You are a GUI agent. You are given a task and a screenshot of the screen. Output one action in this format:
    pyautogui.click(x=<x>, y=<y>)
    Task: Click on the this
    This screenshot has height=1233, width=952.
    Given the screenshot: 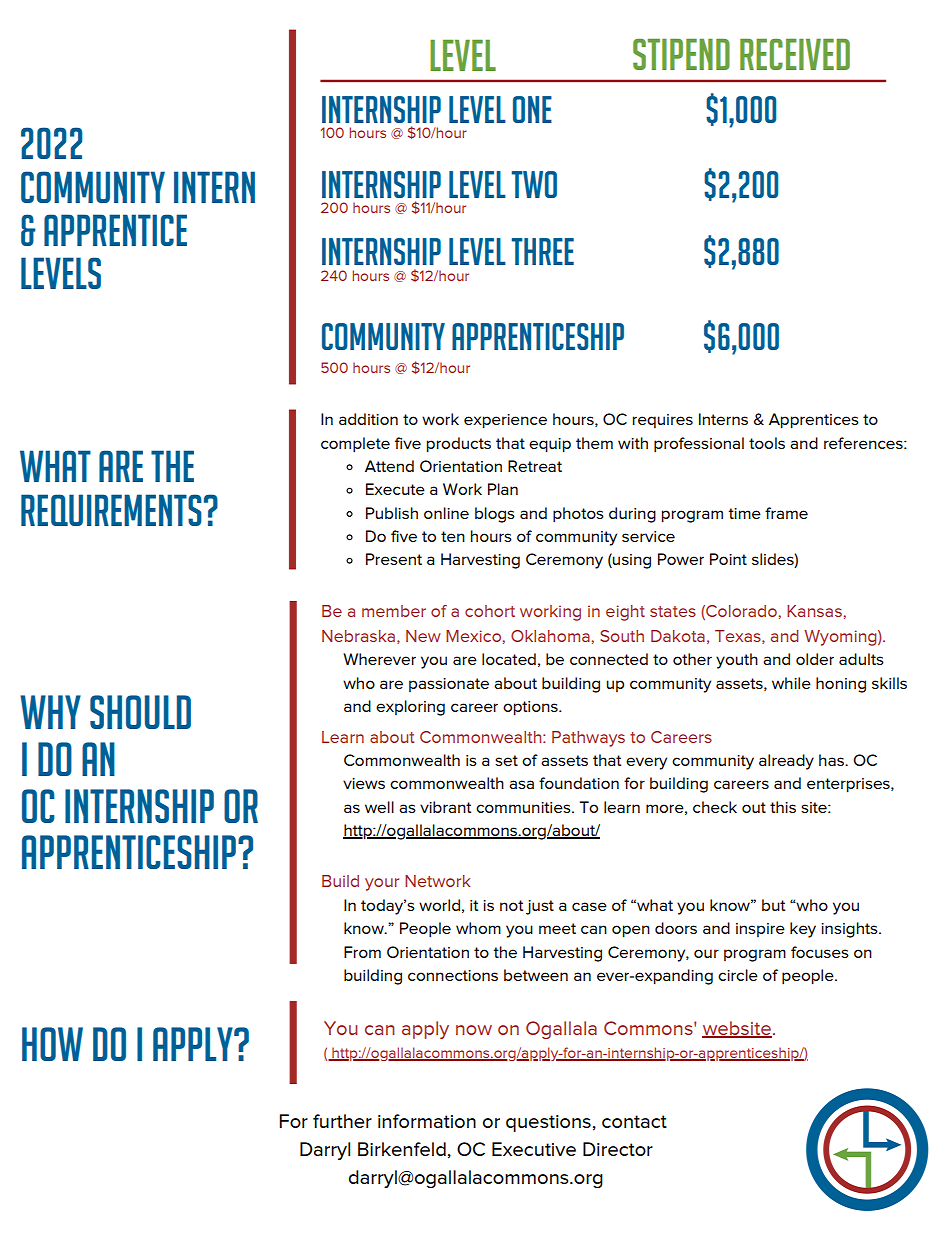 What is the action you would take?
    pyautogui.click(x=783, y=807)
